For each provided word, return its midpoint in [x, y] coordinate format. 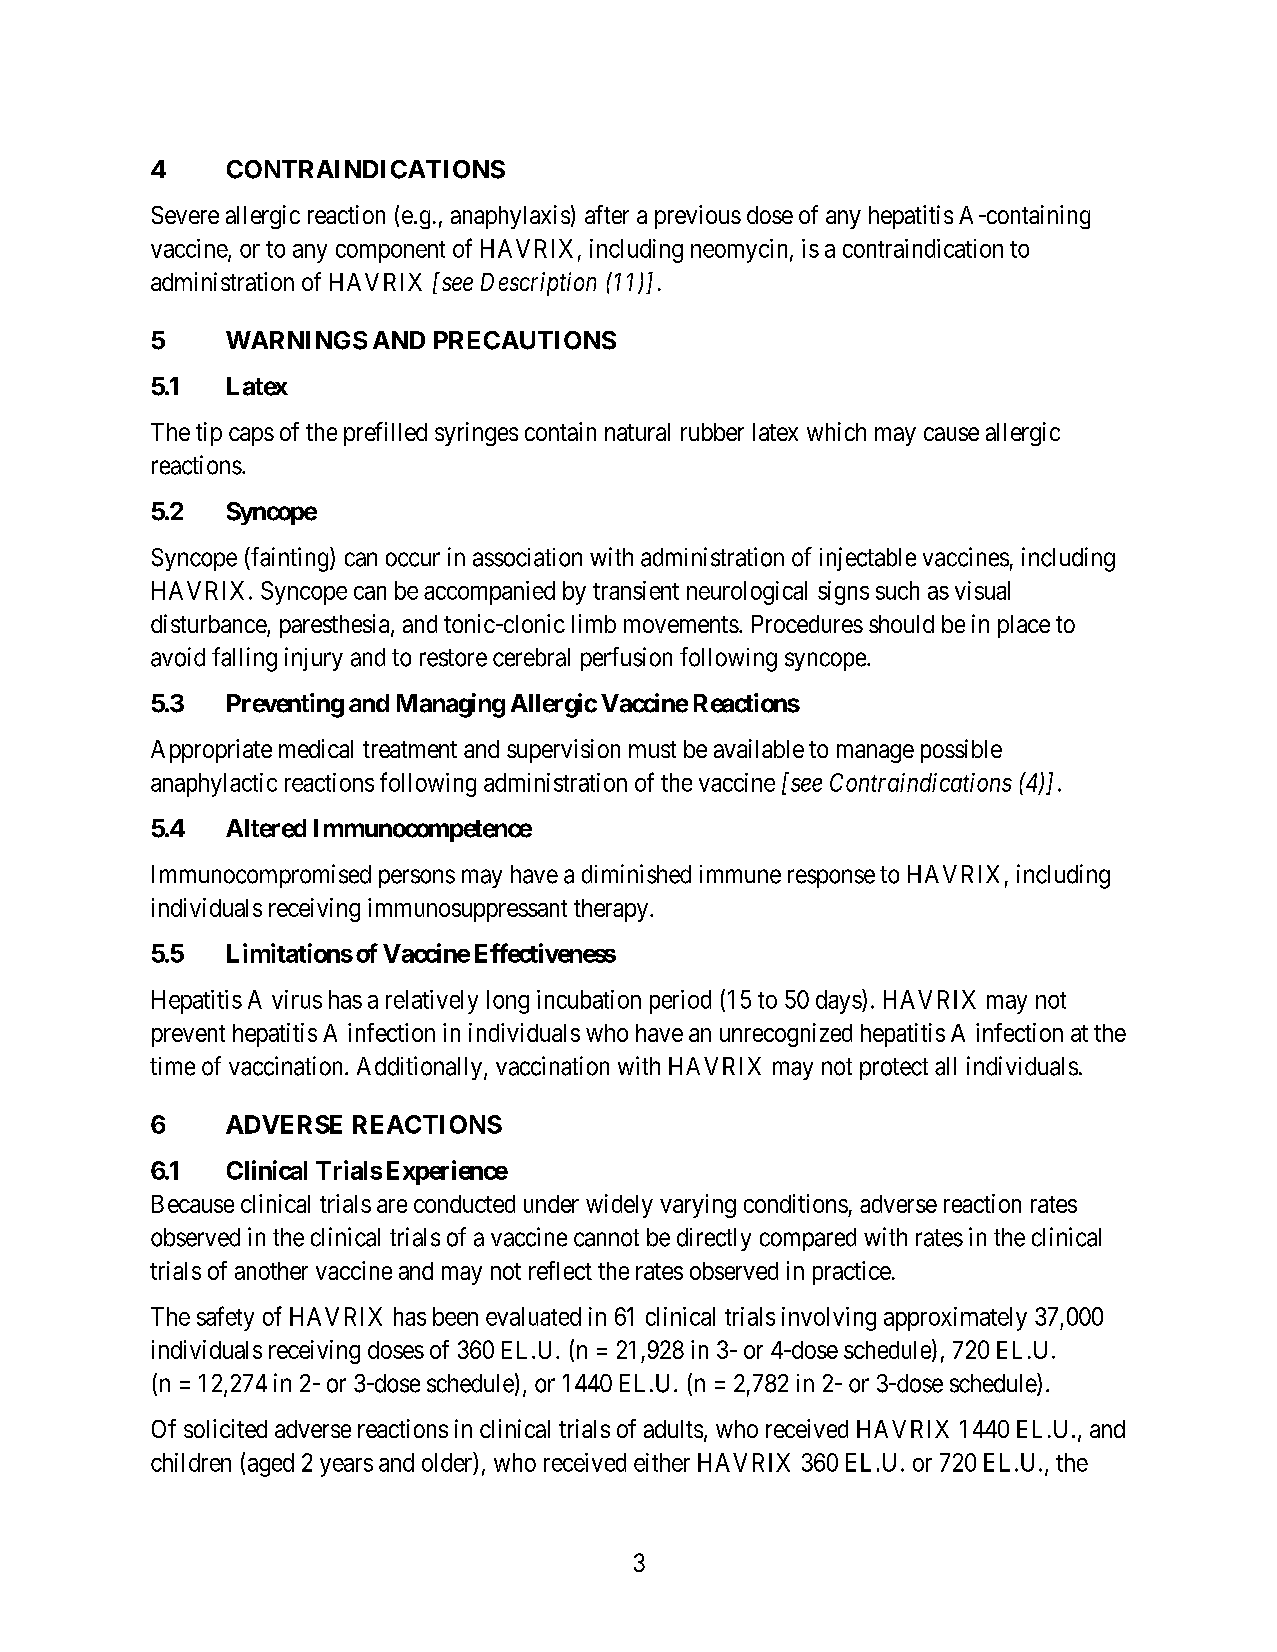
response [831, 878]
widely [619, 1206]
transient [636, 590]
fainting [290, 559]
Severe [185, 215]
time [172, 1066]
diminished [636, 874]
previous [698, 217]
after [607, 214]
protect [894, 1069]
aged [271, 1465]
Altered [266, 828]
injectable [868, 559]
